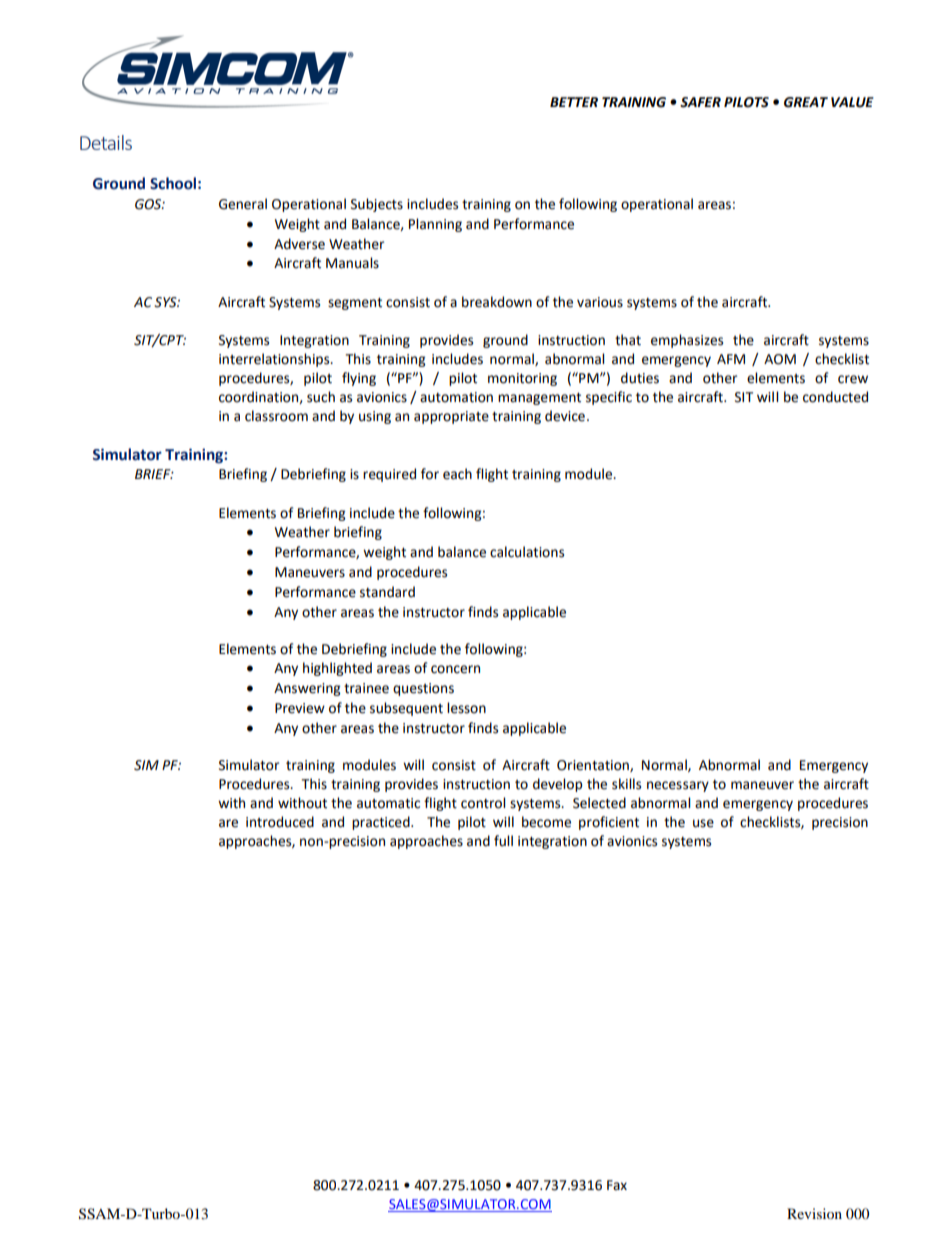 The height and width of the page is (1233, 952). What do you see at coordinates (173, 183) in the page?
I see `School` at bounding box center [173, 183].
